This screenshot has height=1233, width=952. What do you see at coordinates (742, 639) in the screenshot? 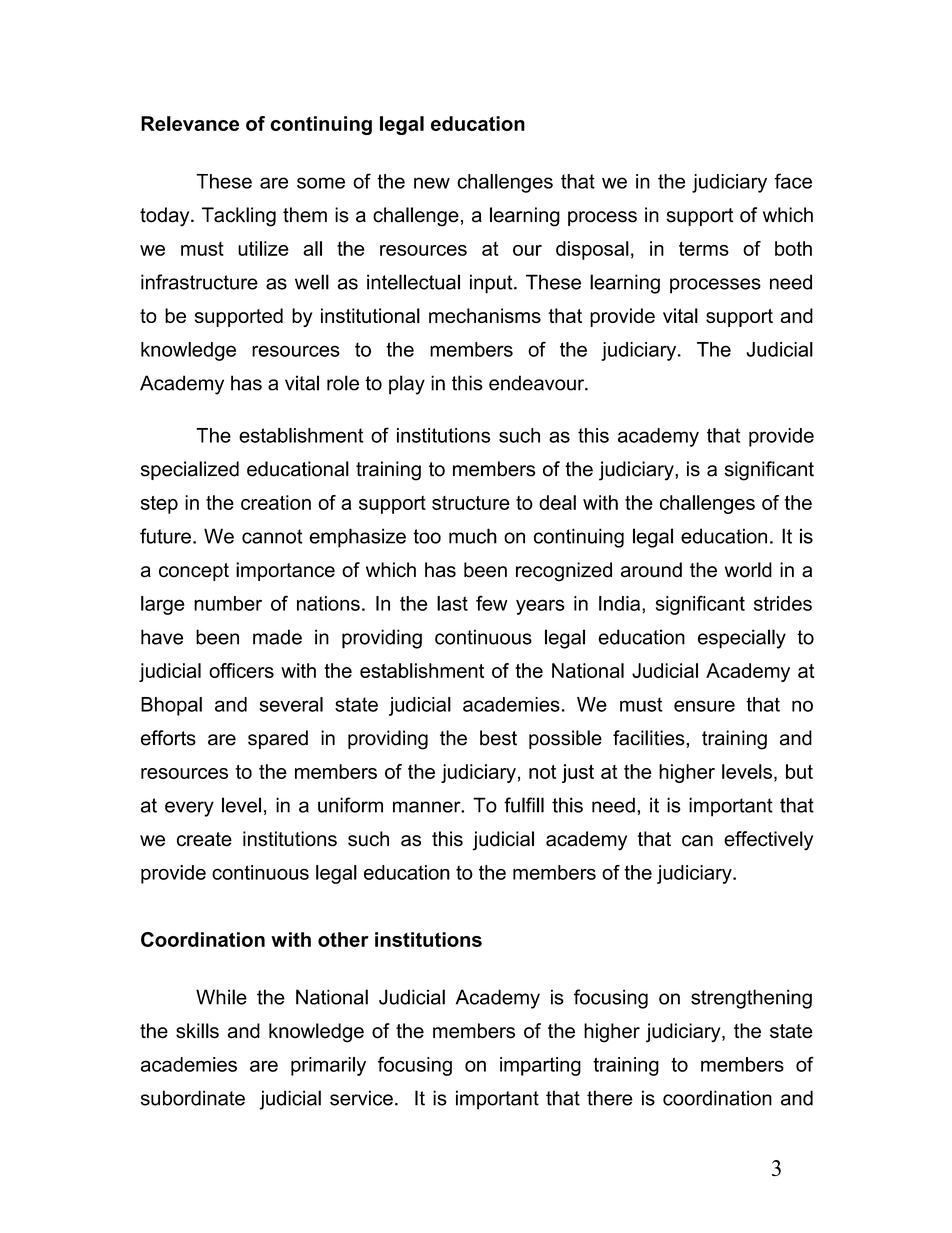
I see `especially` at bounding box center [742, 639].
